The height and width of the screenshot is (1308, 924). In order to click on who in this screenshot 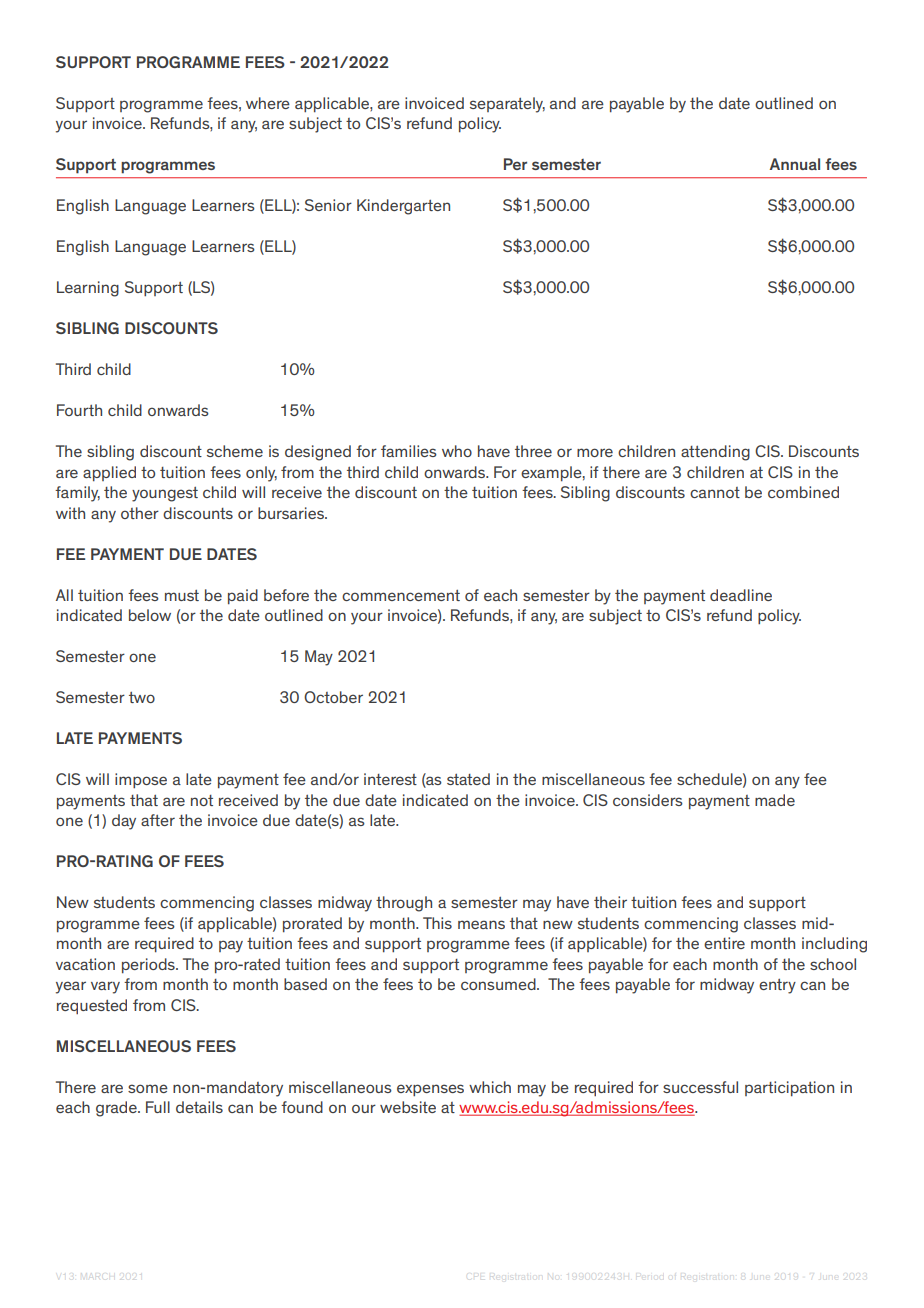, I will do `click(457, 451)`.
